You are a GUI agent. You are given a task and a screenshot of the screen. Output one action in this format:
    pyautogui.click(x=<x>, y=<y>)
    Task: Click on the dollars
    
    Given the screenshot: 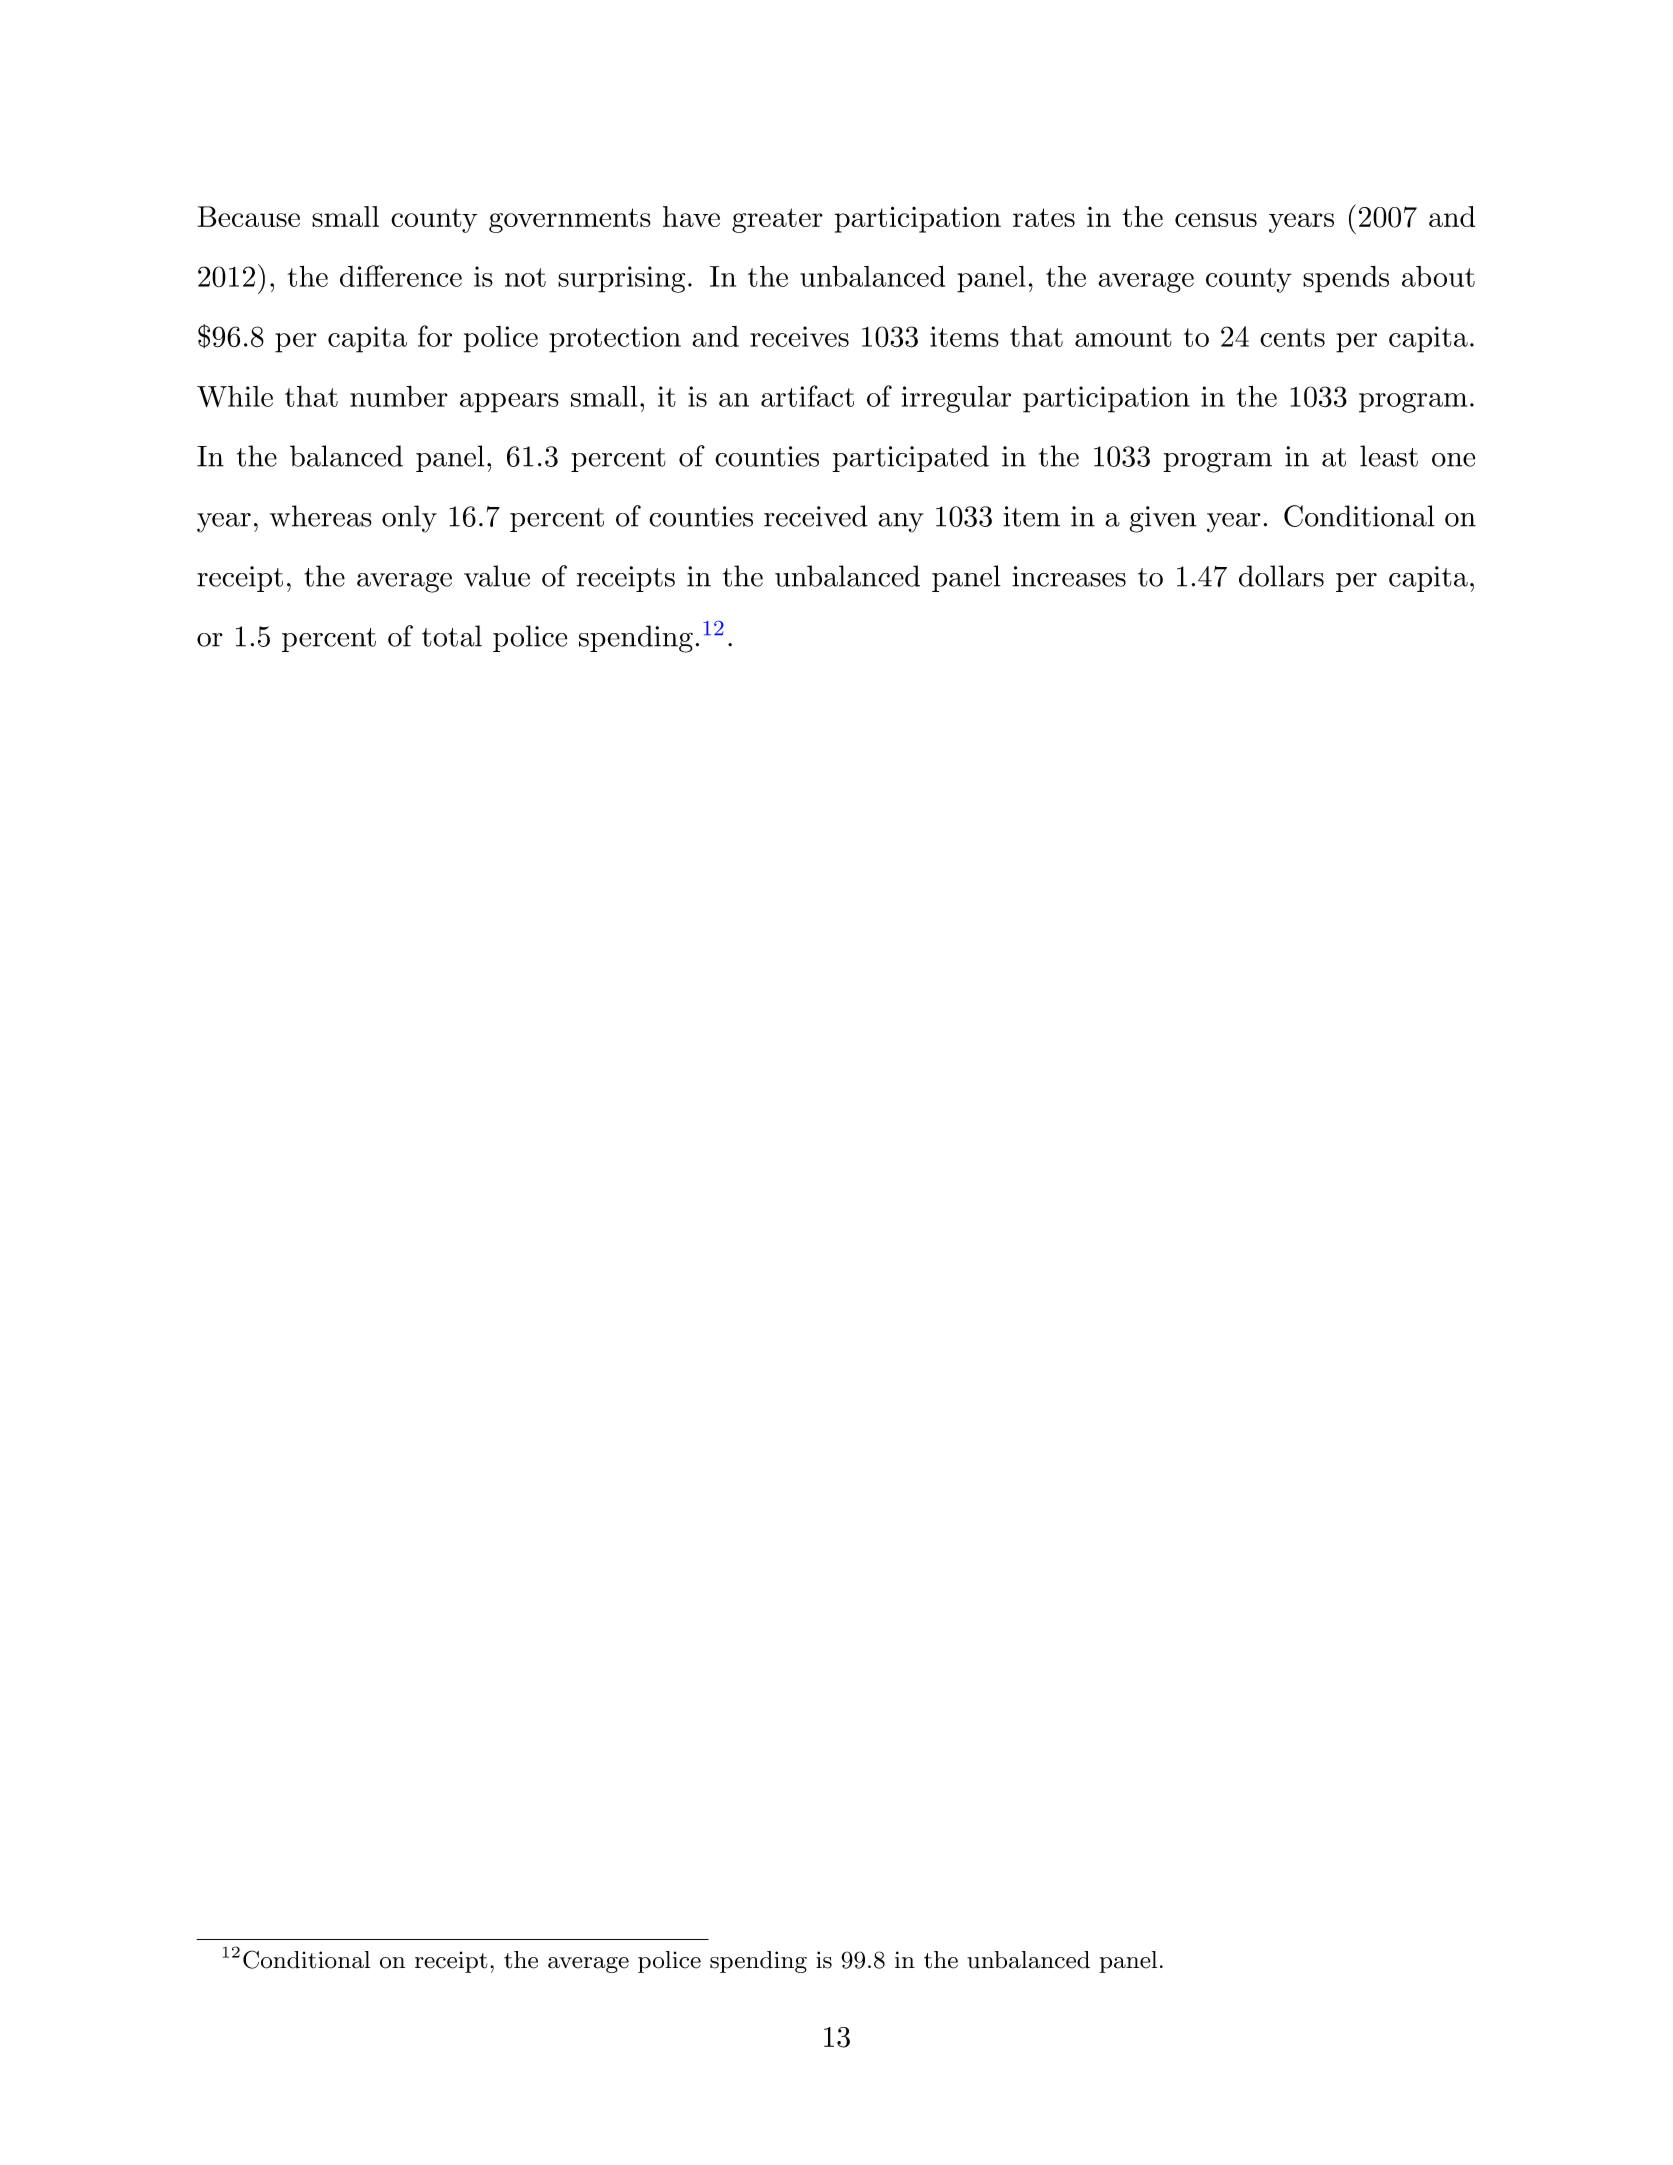 What is the action you would take?
    pyautogui.click(x=1281, y=576)
